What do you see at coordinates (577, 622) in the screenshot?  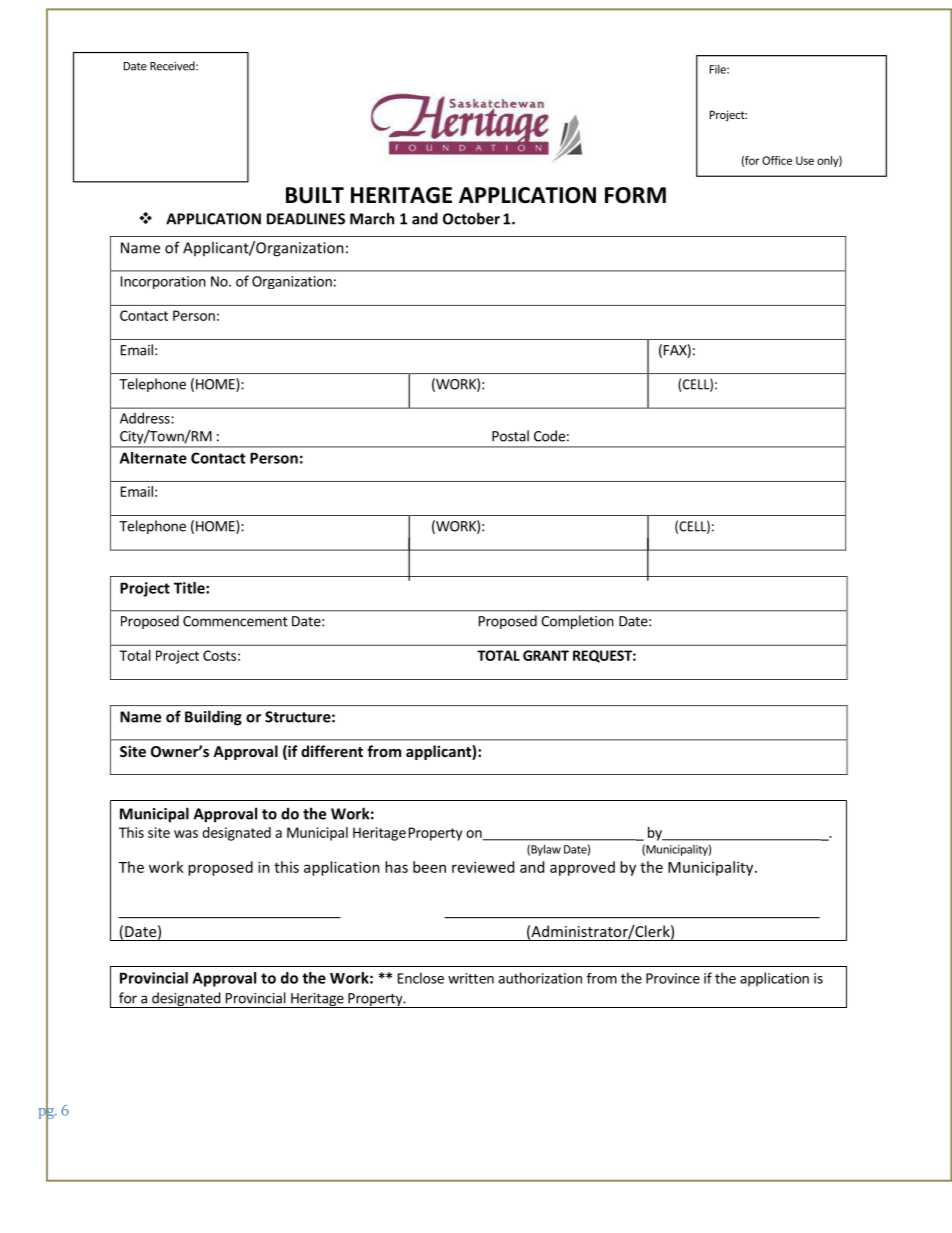 I see `Completion` at bounding box center [577, 622].
